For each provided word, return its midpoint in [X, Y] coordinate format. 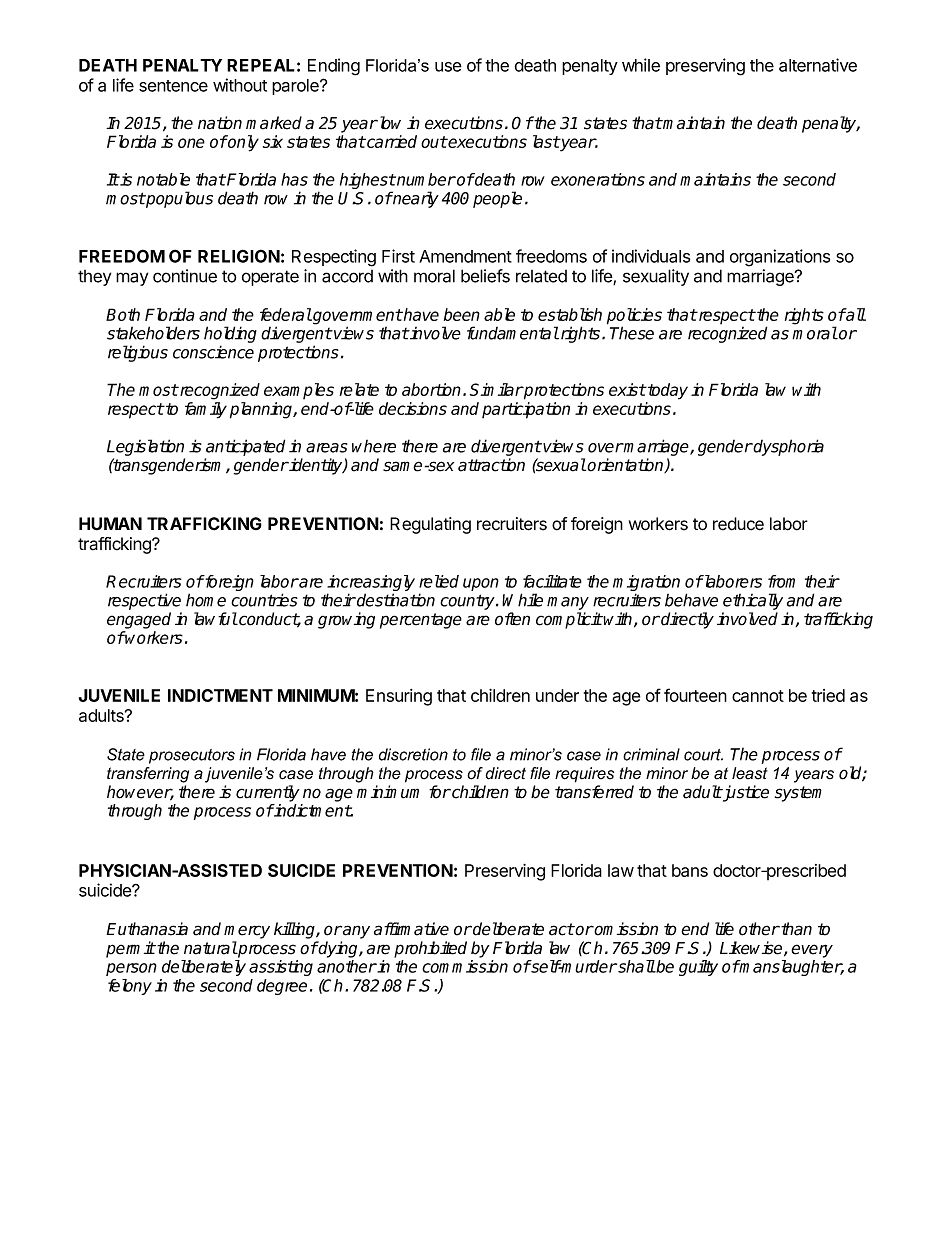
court [703, 755]
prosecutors [192, 756]
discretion [413, 754]
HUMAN [110, 524]
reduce [738, 524]
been [462, 314]
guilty [698, 968]
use [448, 67]
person [131, 969]
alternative [818, 65]
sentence [173, 86]
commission [465, 966]
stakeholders [153, 333]
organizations [780, 258]
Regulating [430, 525]
